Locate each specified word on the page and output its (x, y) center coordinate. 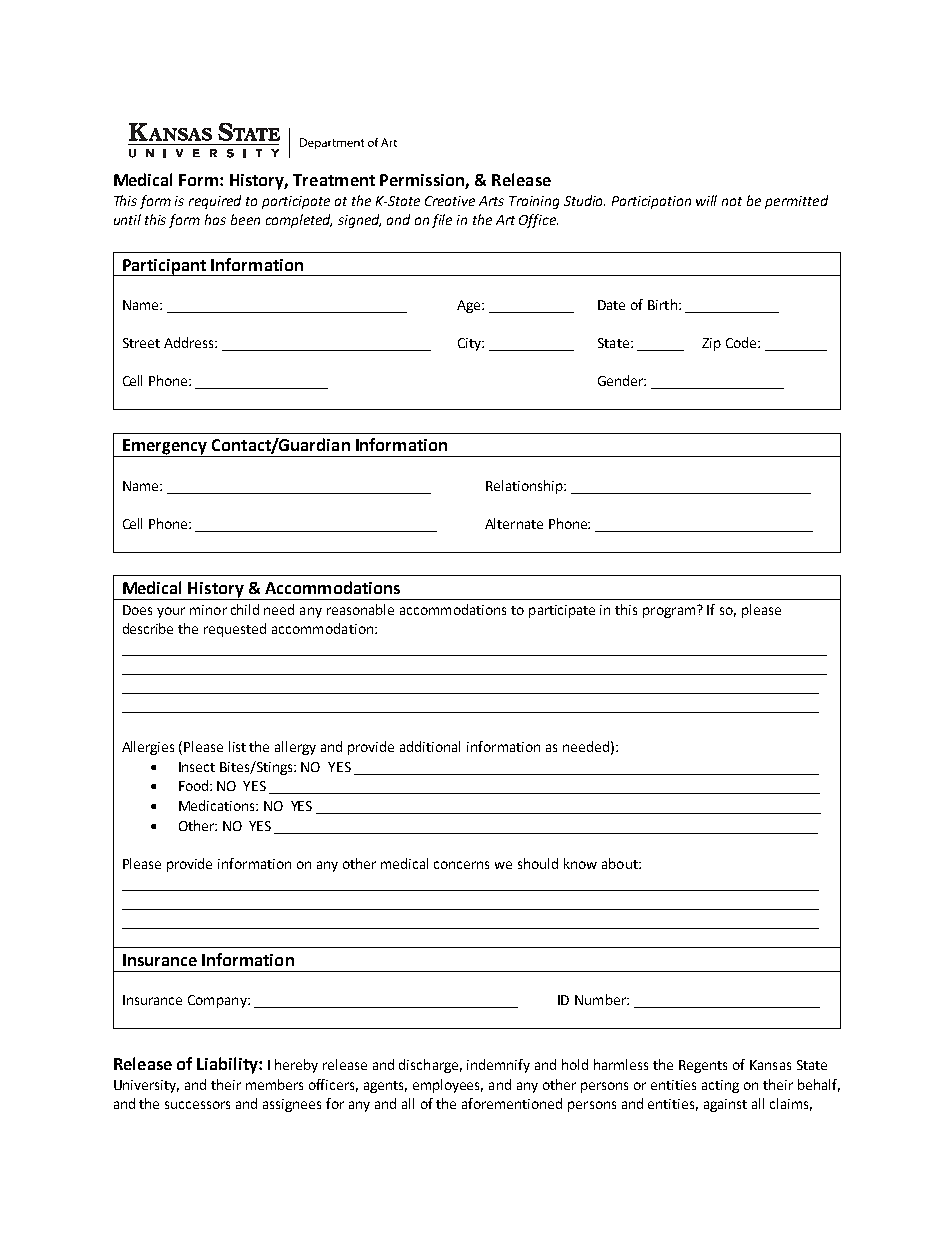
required (215, 202)
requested (235, 630)
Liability (228, 1065)
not (732, 201)
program (670, 611)
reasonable (360, 609)
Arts (491, 201)
